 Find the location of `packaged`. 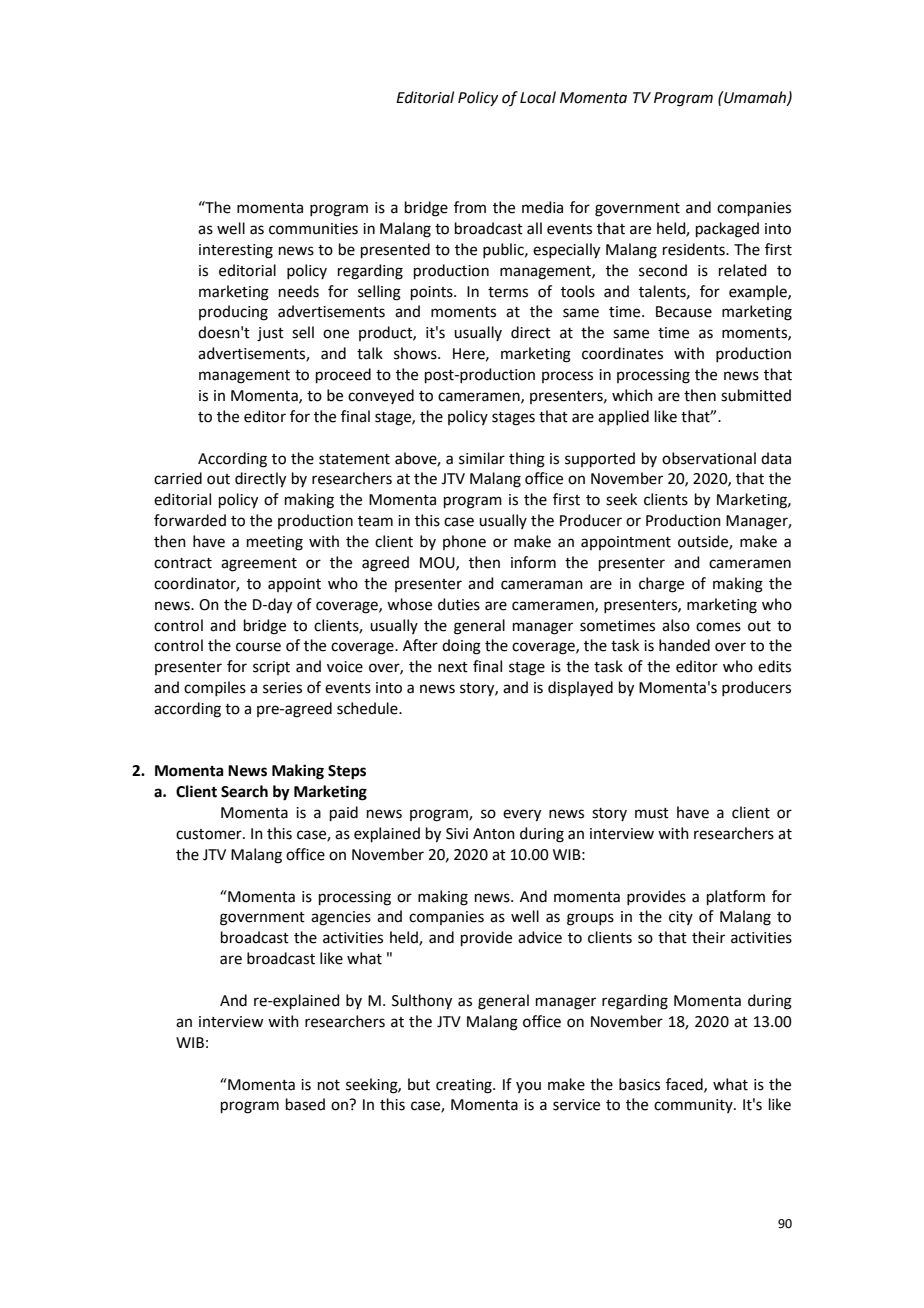

packaged is located at coordinates (727, 230).
